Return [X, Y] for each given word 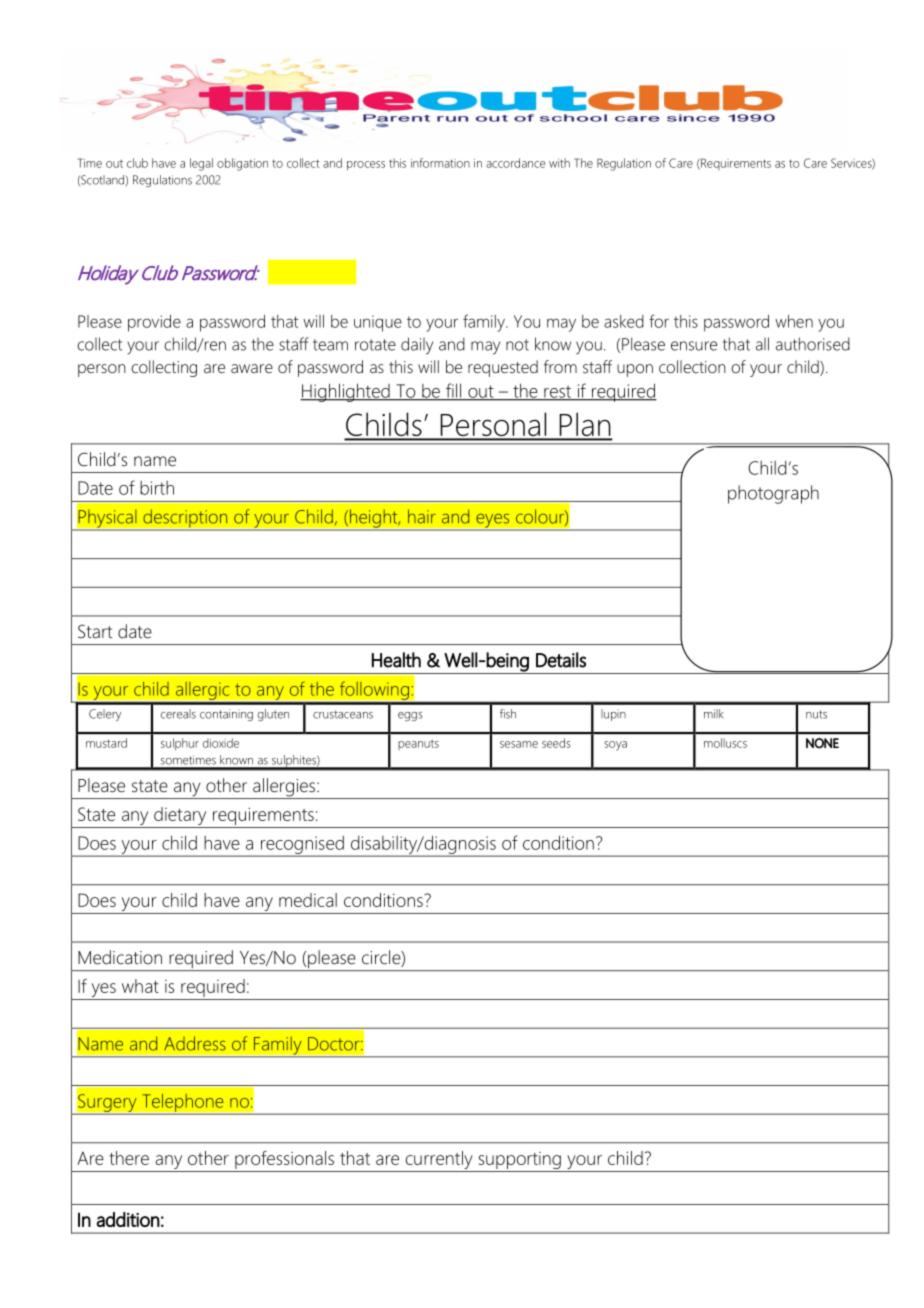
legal [201, 164]
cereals [178, 714]
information [440, 163]
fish [508, 714]
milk [714, 713]
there [129, 1158]
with [559, 163]
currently [439, 1161]
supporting [519, 1162]
